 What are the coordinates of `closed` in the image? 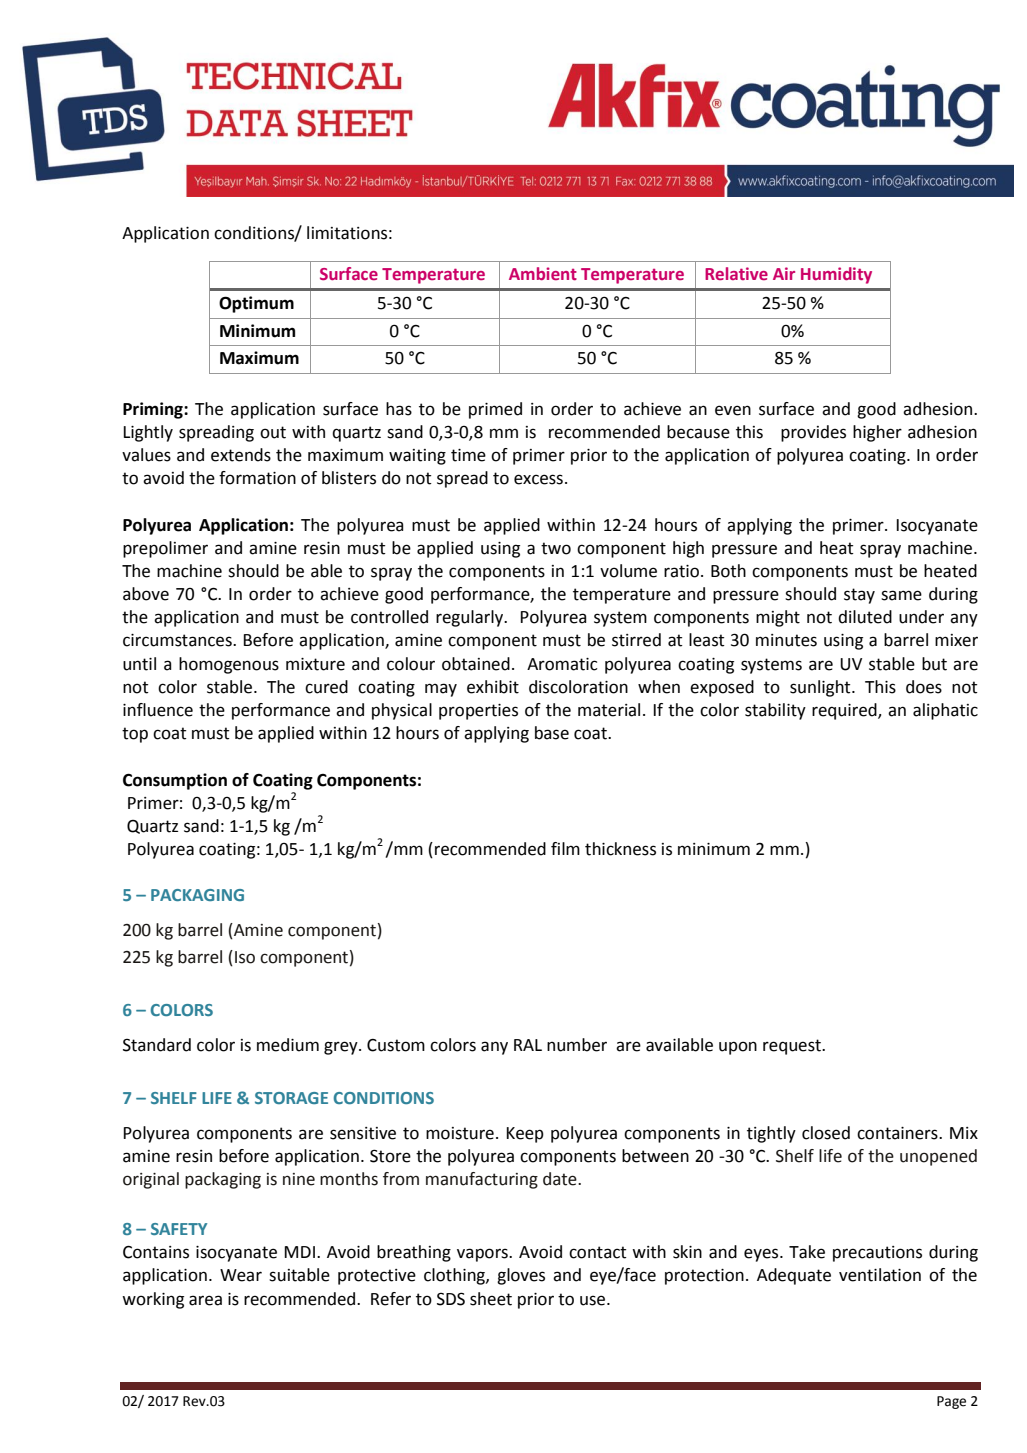 It's located at (826, 1133).
